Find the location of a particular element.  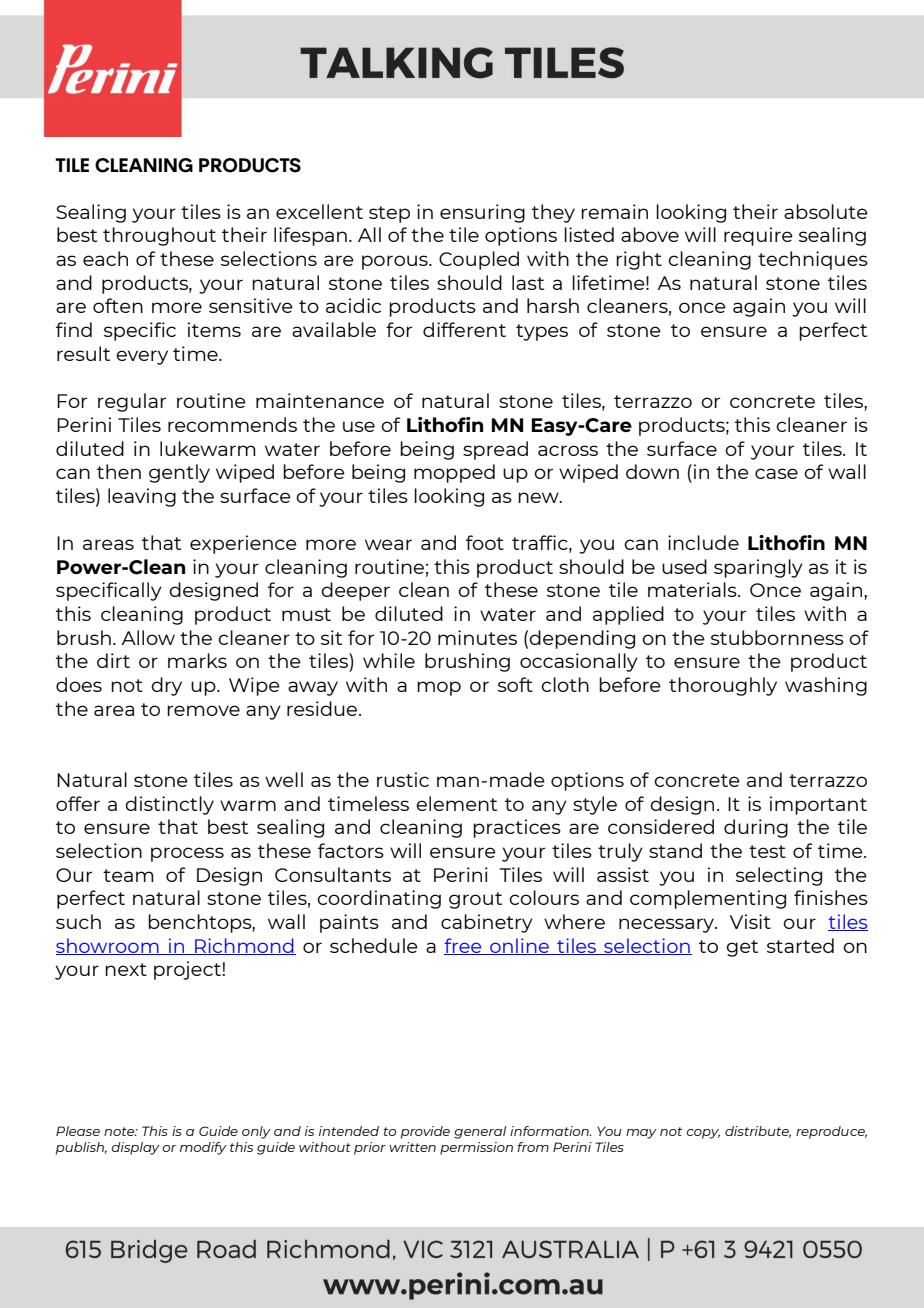

thoroughly is located at coordinates (723, 686).
